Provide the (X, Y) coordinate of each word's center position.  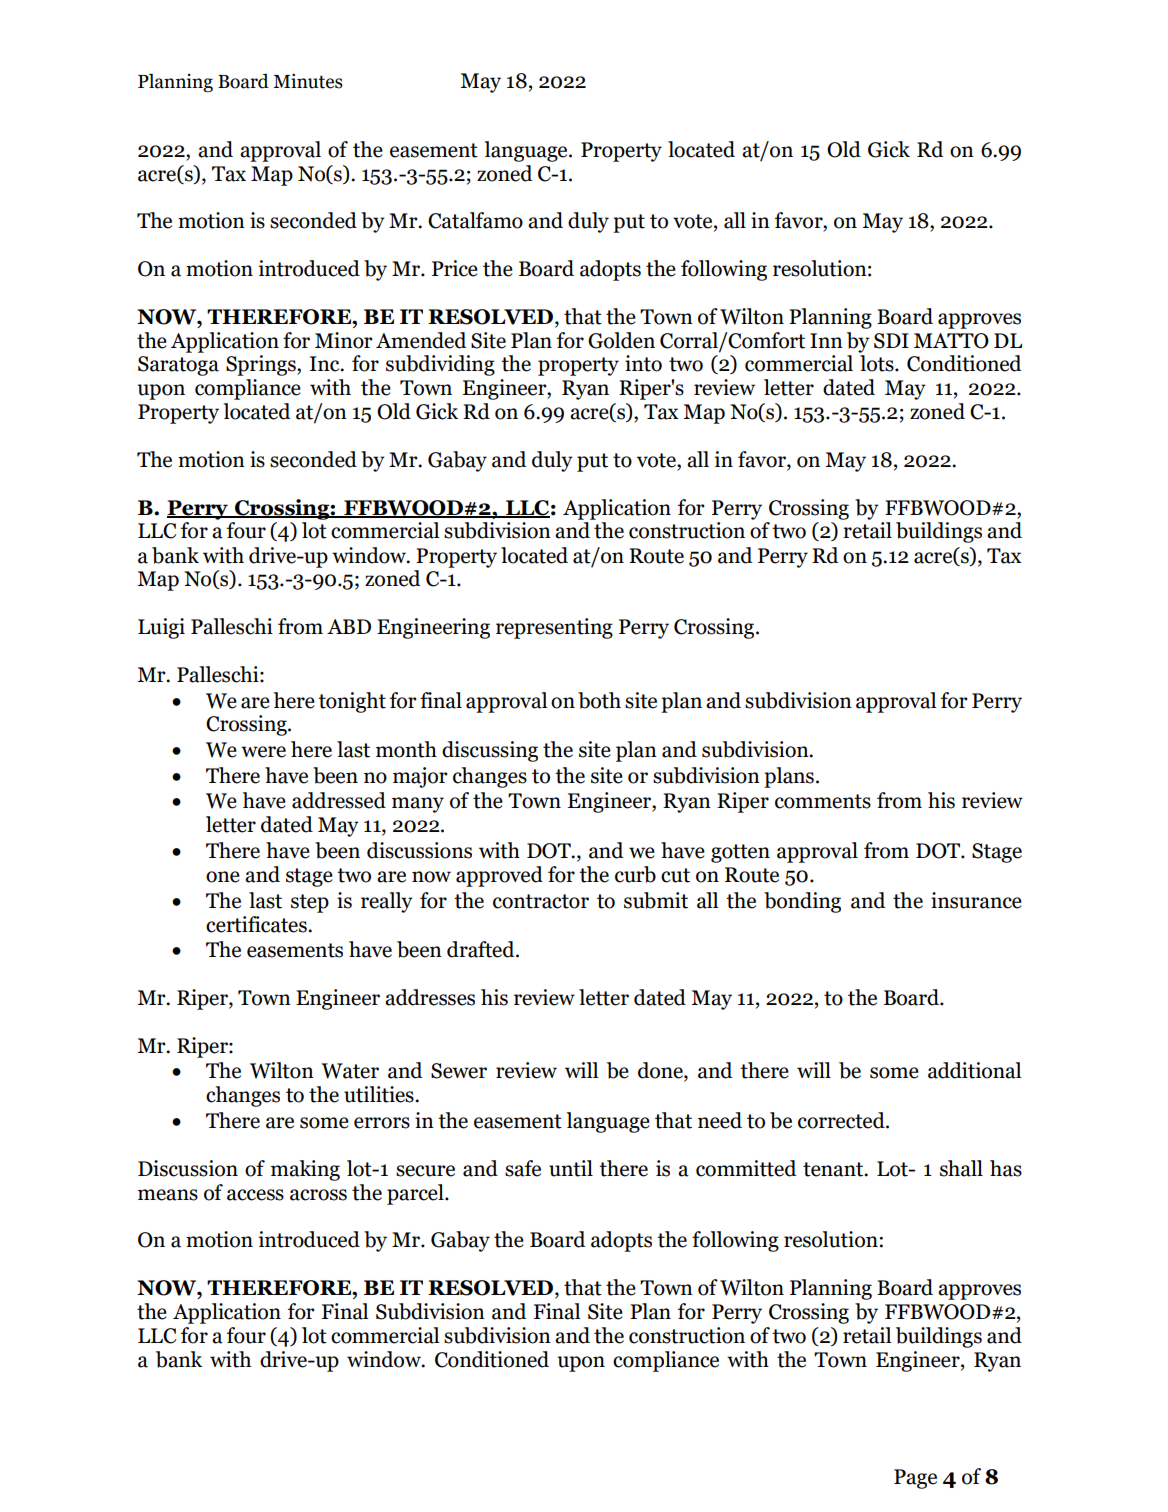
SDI (891, 341)
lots (878, 363)
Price (455, 268)
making (305, 1170)
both (599, 700)
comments (823, 801)
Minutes (308, 81)
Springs (262, 365)
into (643, 363)
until (571, 1168)
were (263, 752)
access (255, 1195)
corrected (842, 1120)
